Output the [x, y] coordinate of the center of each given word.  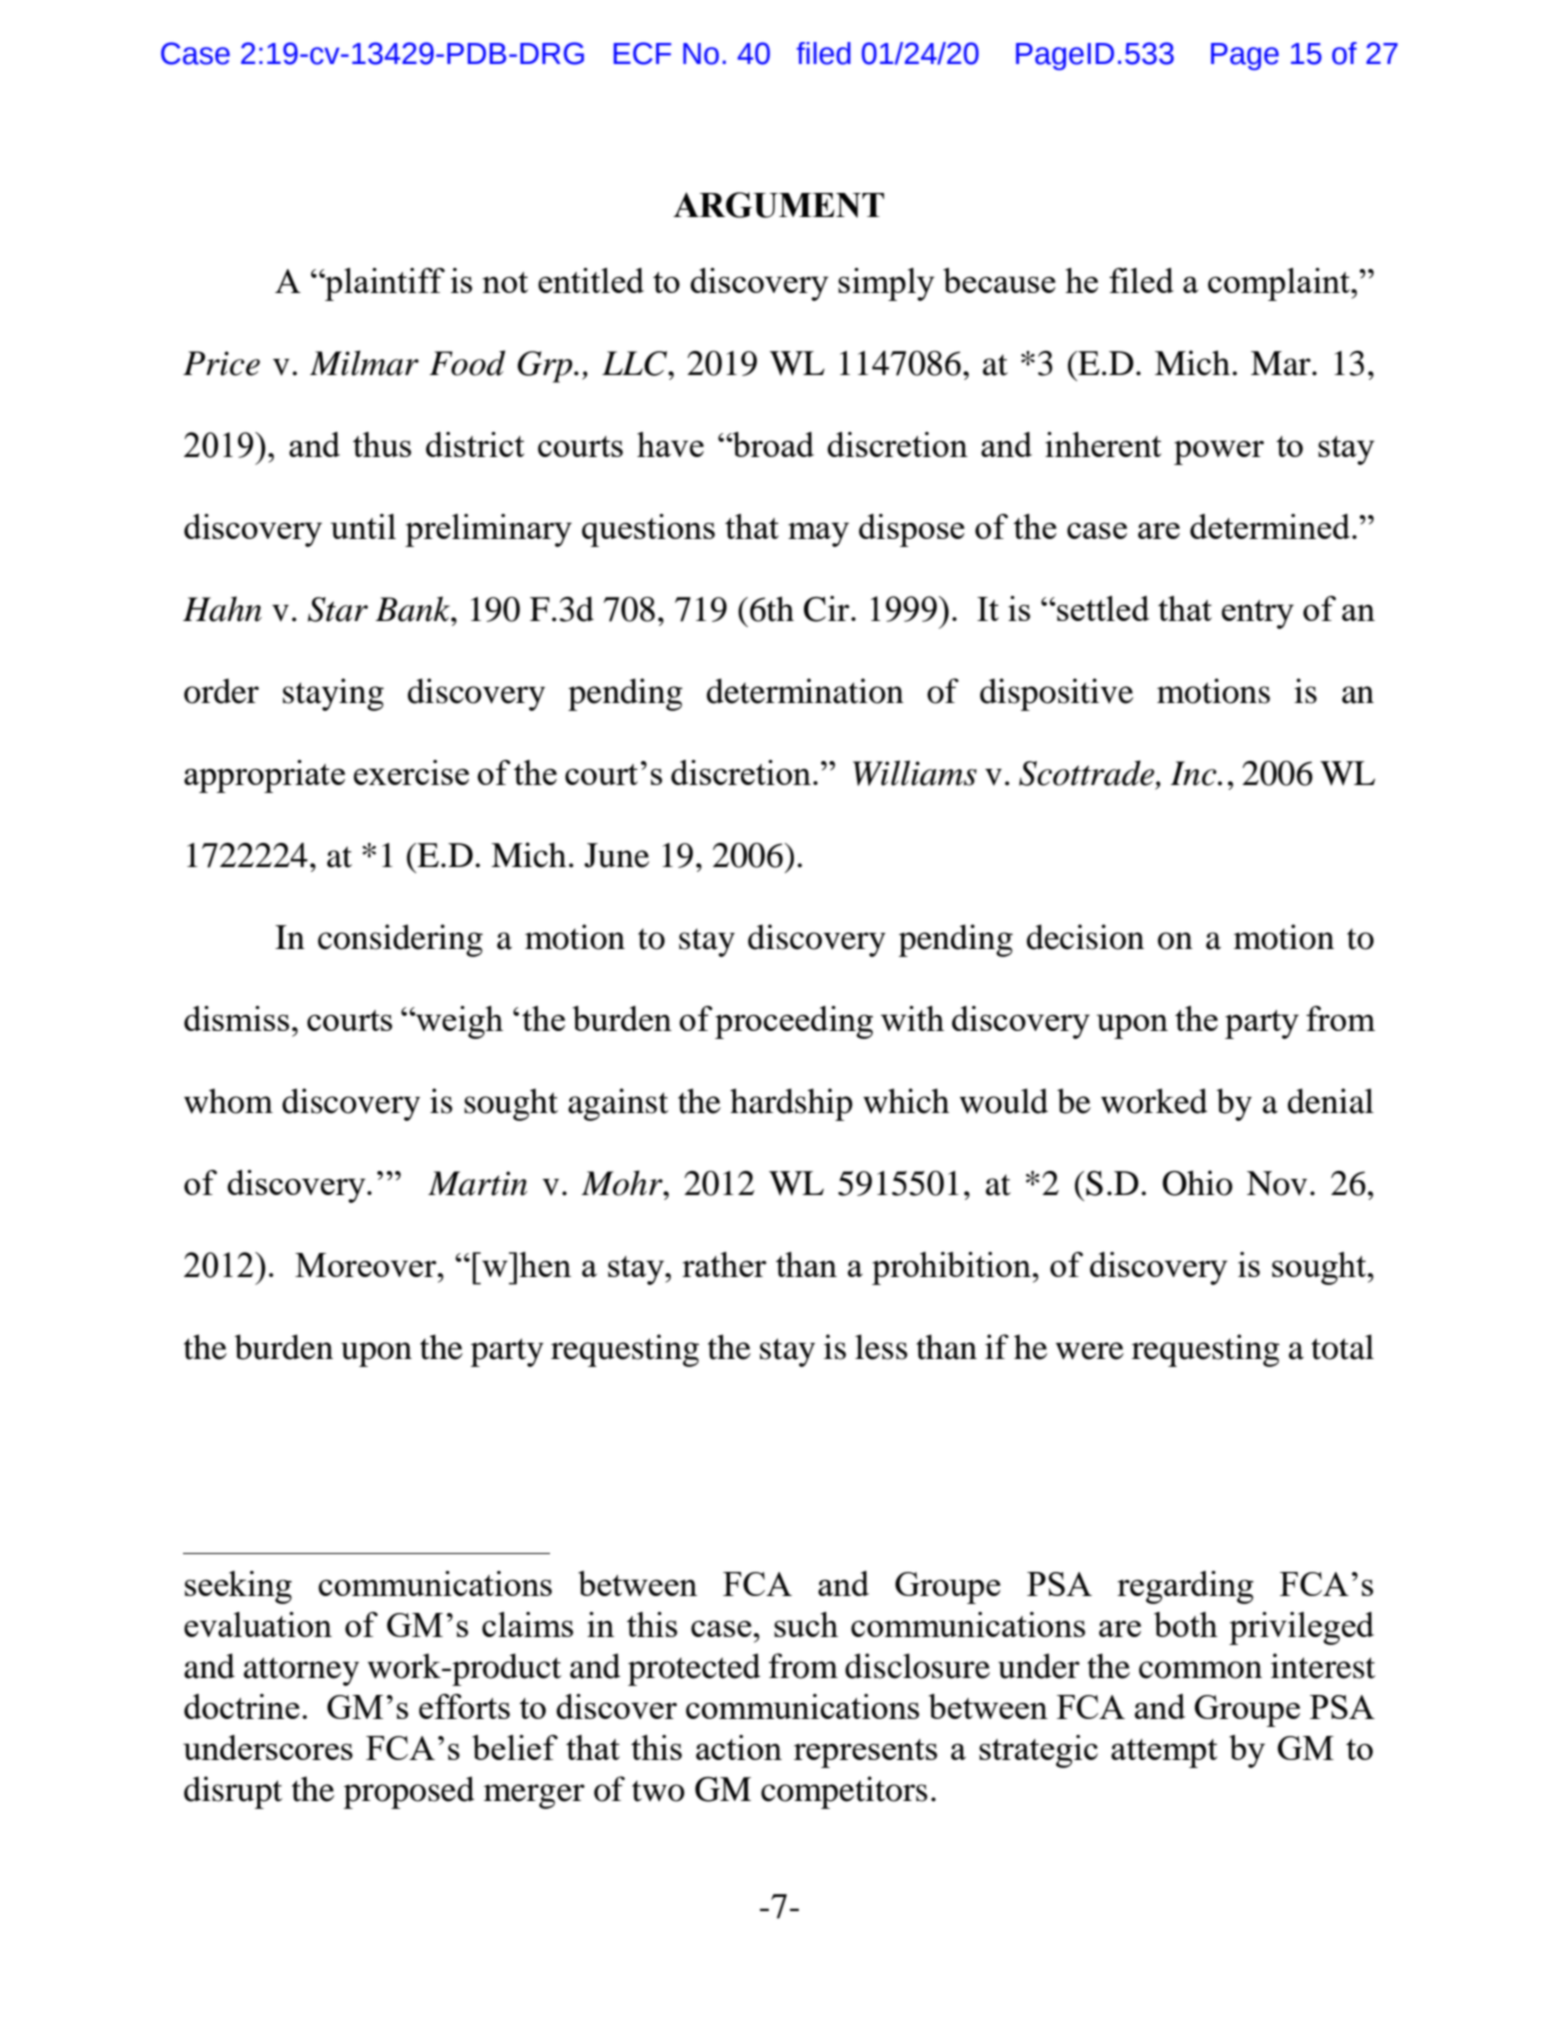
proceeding [794, 1022]
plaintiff [384, 284]
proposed [409, 1792]
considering [400, 940]
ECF [642, 53]
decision [1085, 937]
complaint [1280, 284]
